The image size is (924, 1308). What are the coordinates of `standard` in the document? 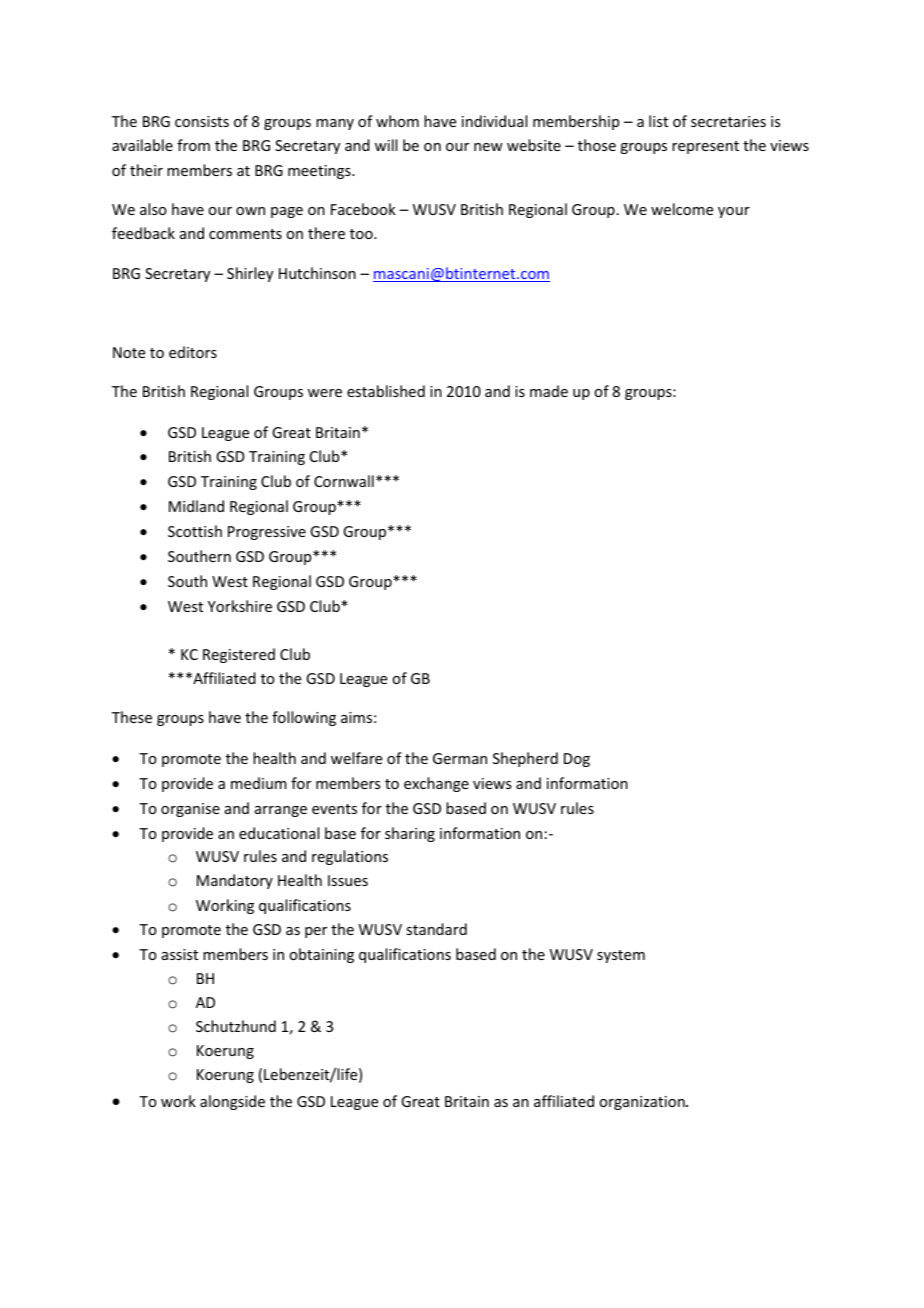 It's located at (436, 929).
